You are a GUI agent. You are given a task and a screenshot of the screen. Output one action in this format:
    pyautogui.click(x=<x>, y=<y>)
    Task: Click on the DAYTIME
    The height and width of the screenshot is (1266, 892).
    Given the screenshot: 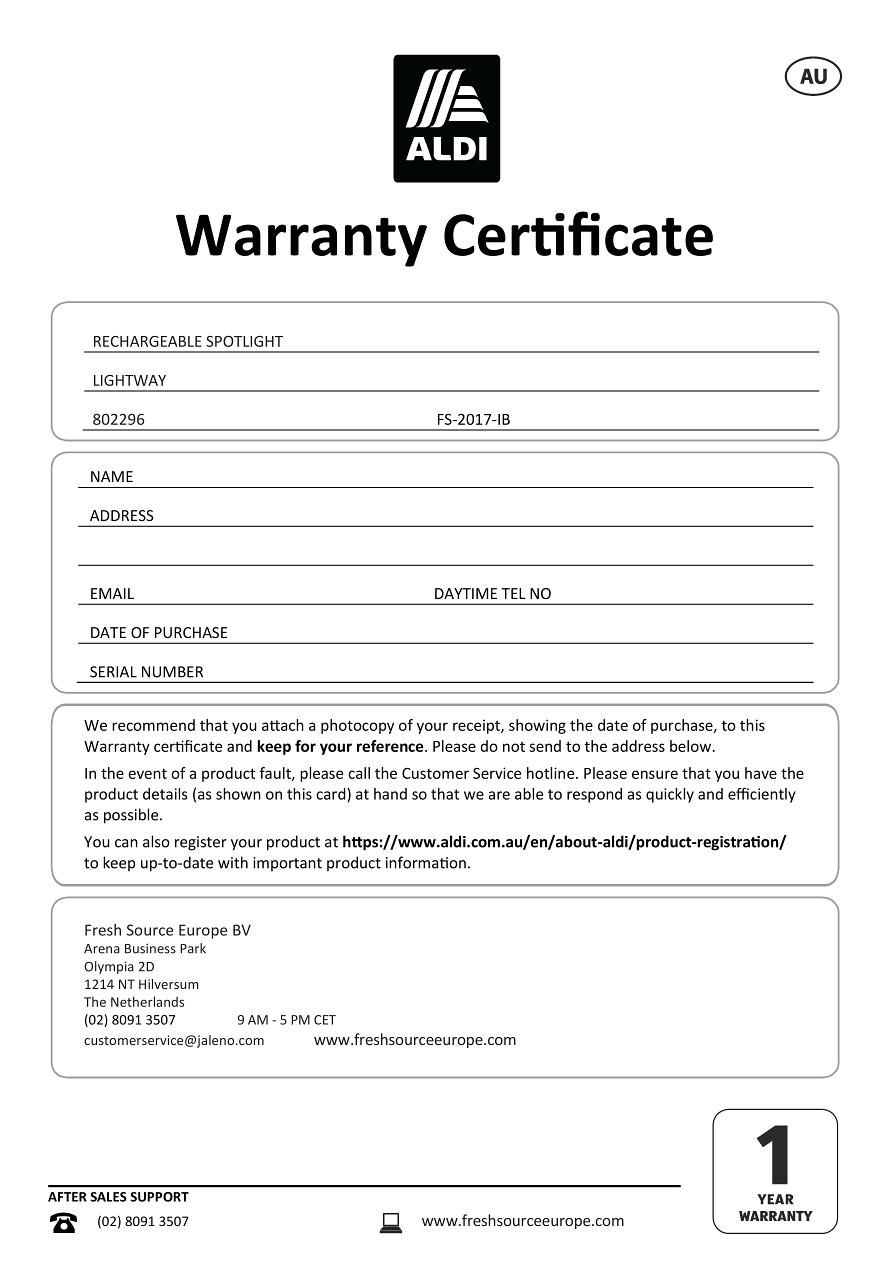 What is the action you would take?
    pyautogui.click(x=466, y=593)
